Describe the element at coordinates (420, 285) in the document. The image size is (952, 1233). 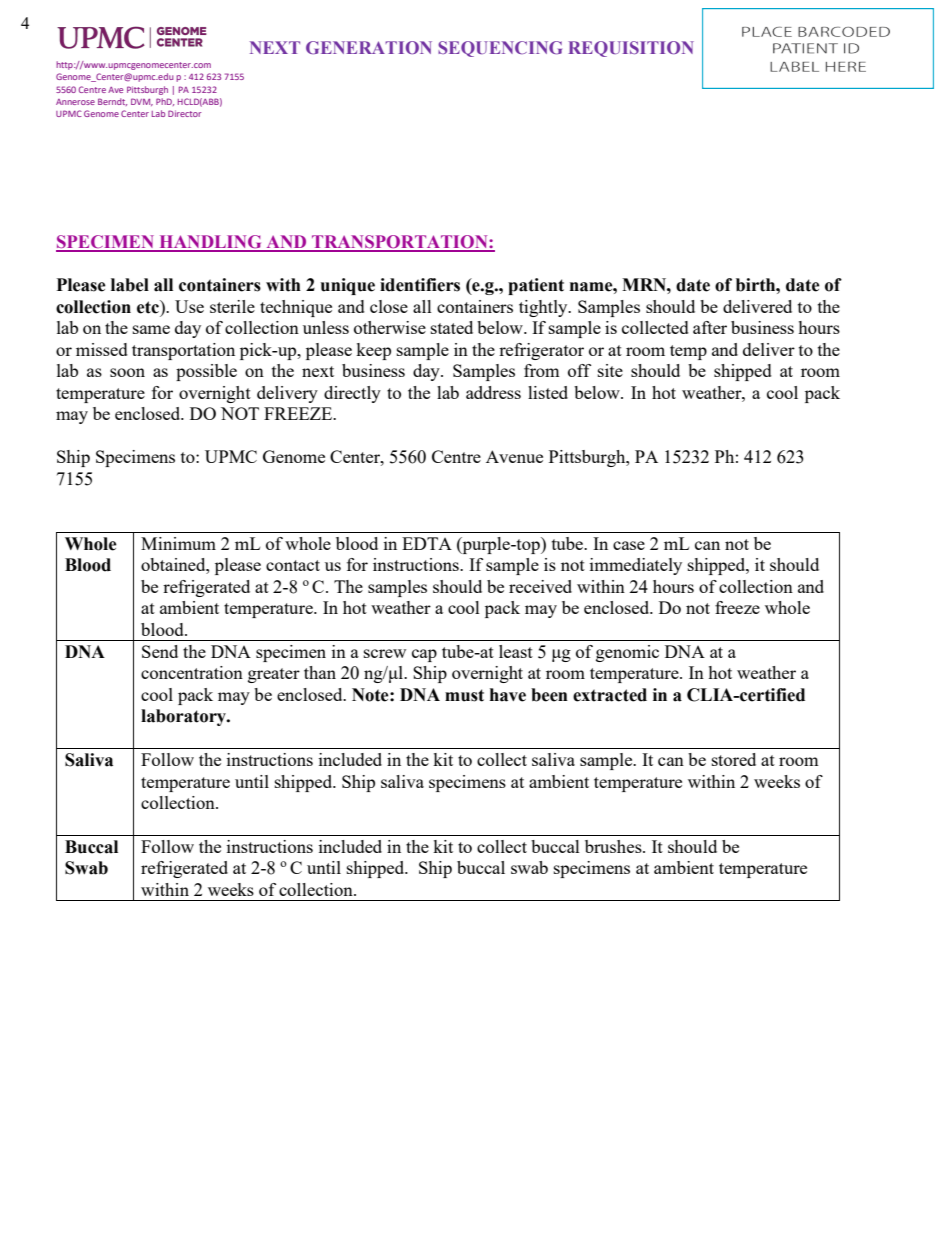
I see `identifiers` at that location.
